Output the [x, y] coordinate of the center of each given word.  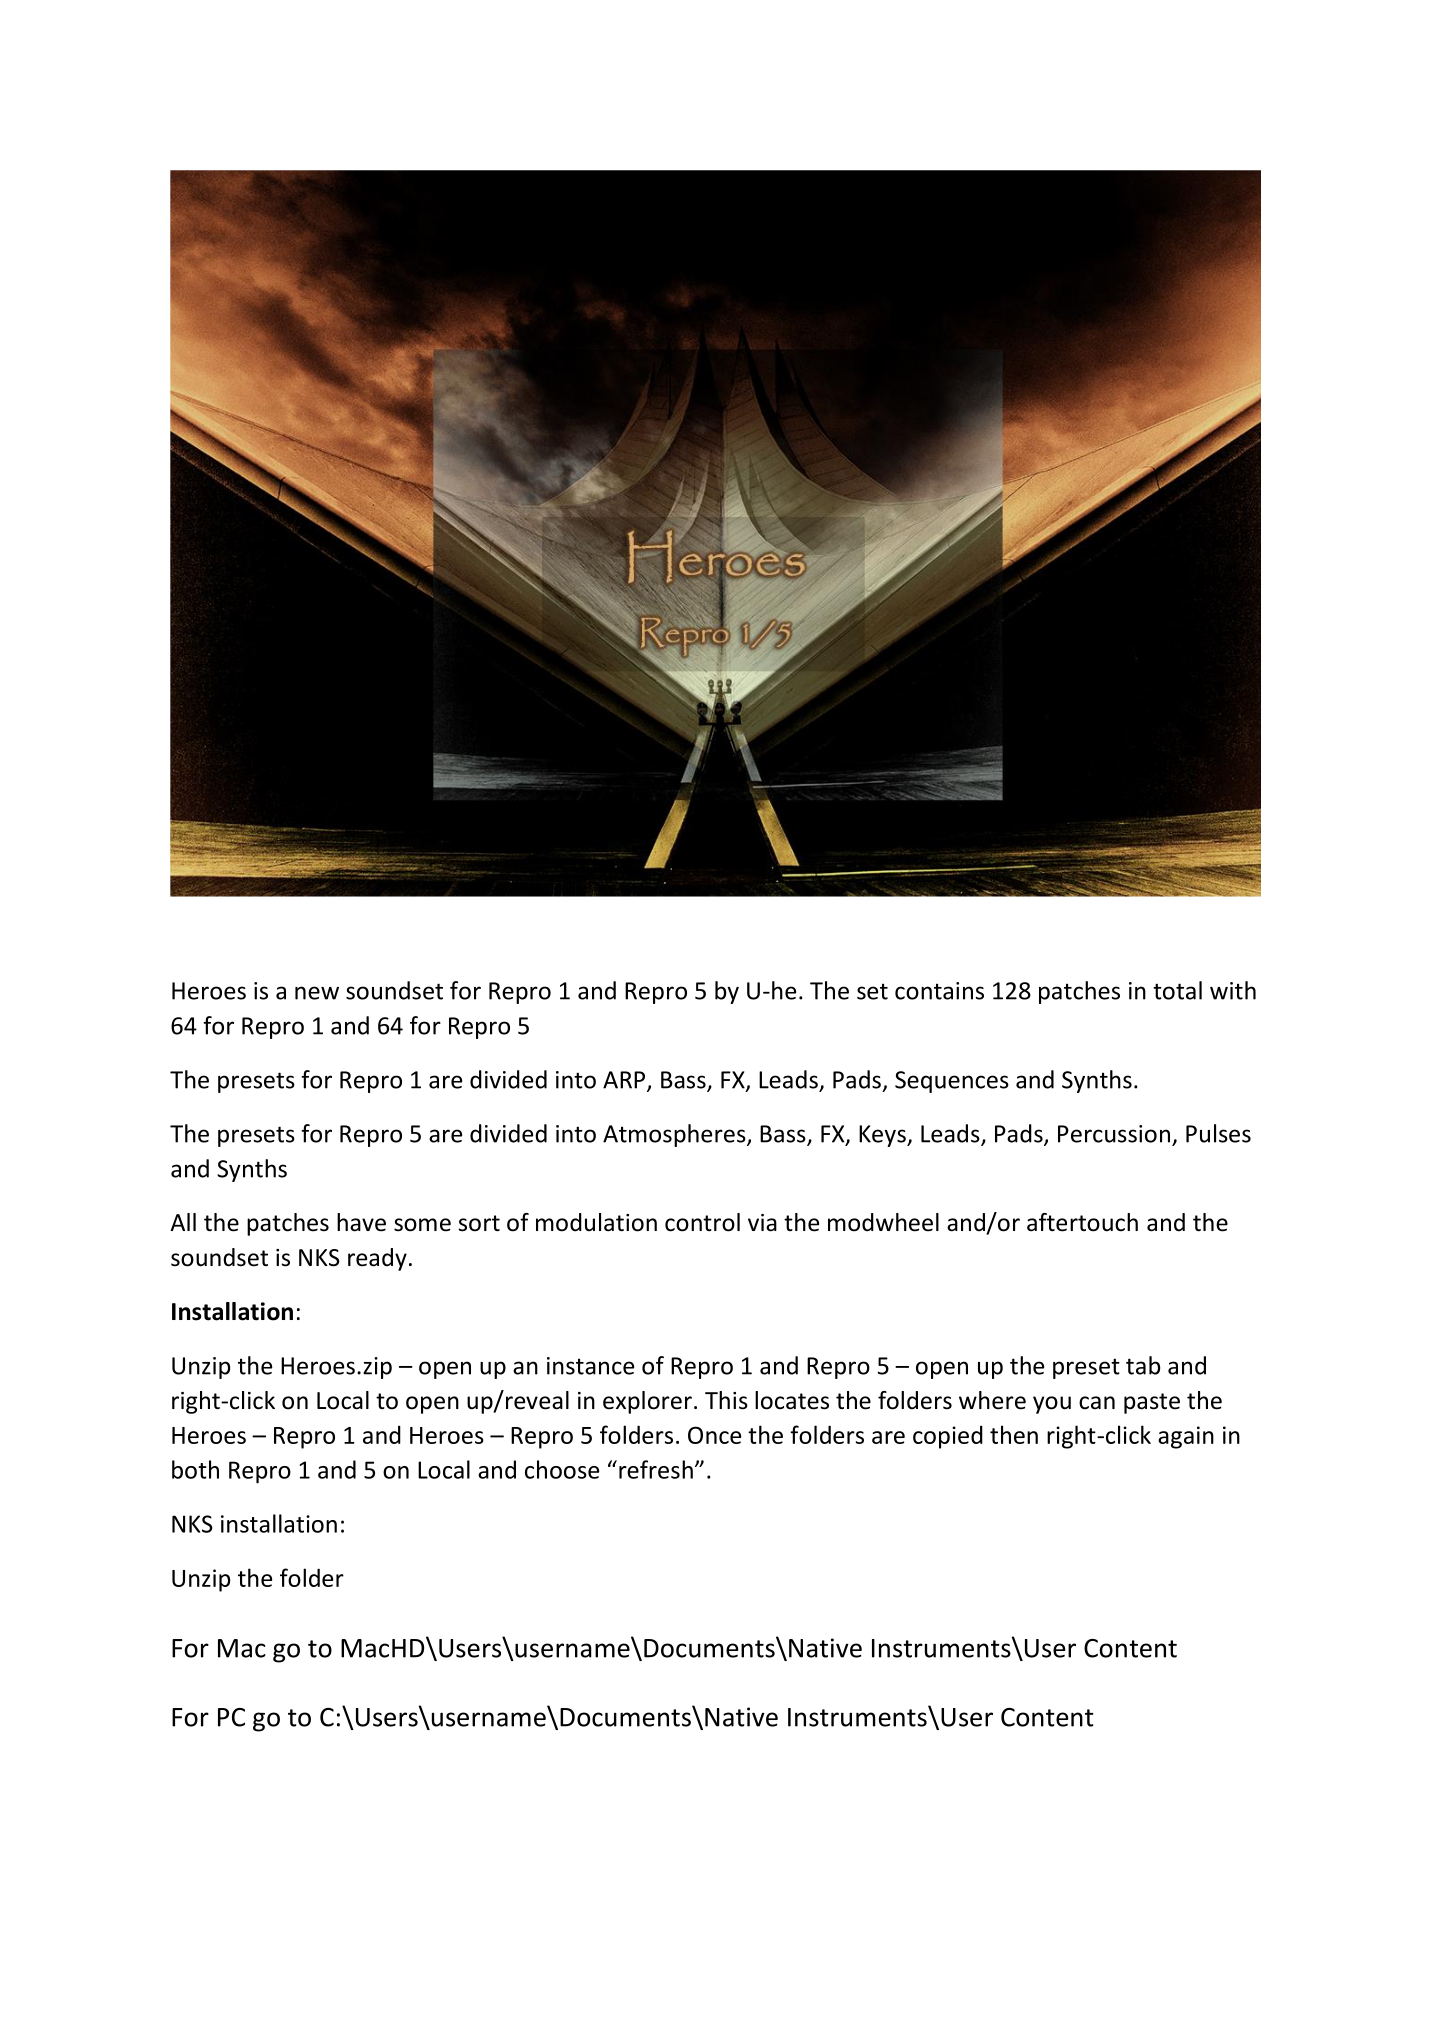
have [361, 1222]
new [317, 993]
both [195, 1469]
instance [590, 1366]
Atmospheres [675, 1135]
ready [377, 1259]
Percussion [1114, 1134]
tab [1143, 1365]
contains [939, 991]
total [1177, 990]
